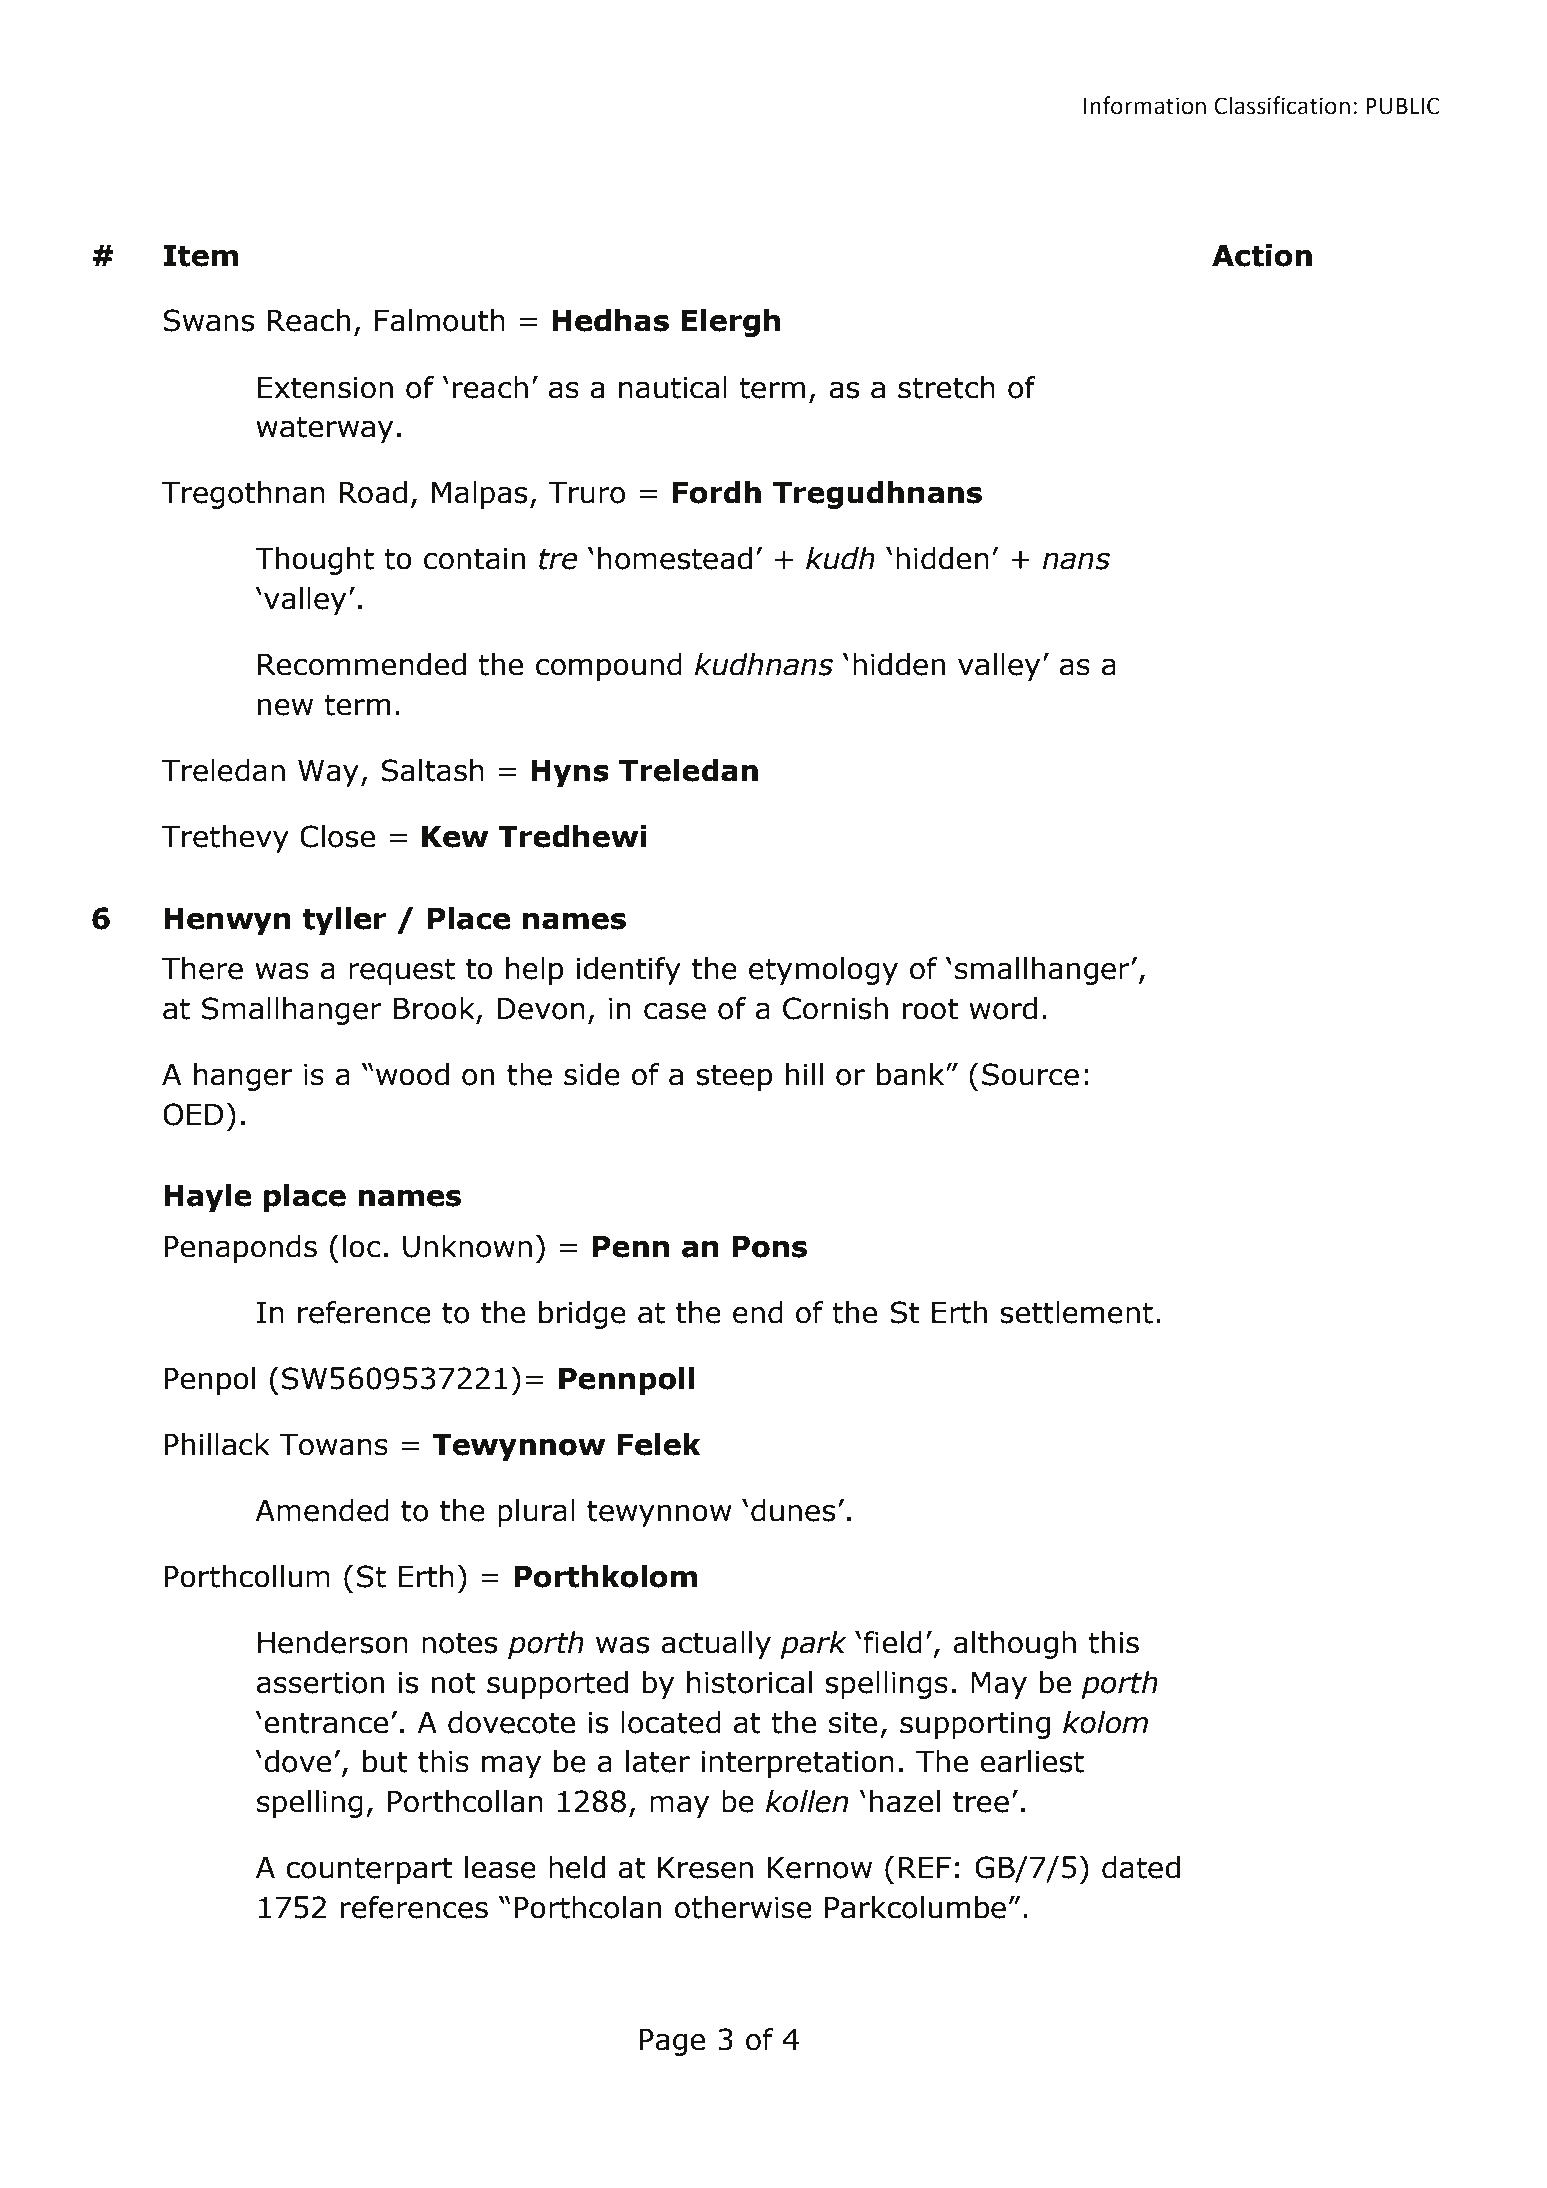 Image resolution: width=1547 pixels, height=2188 pixels. Describe the element at coordinates (369, 1870) in the screenshot. I see `counterpart` at that location.
